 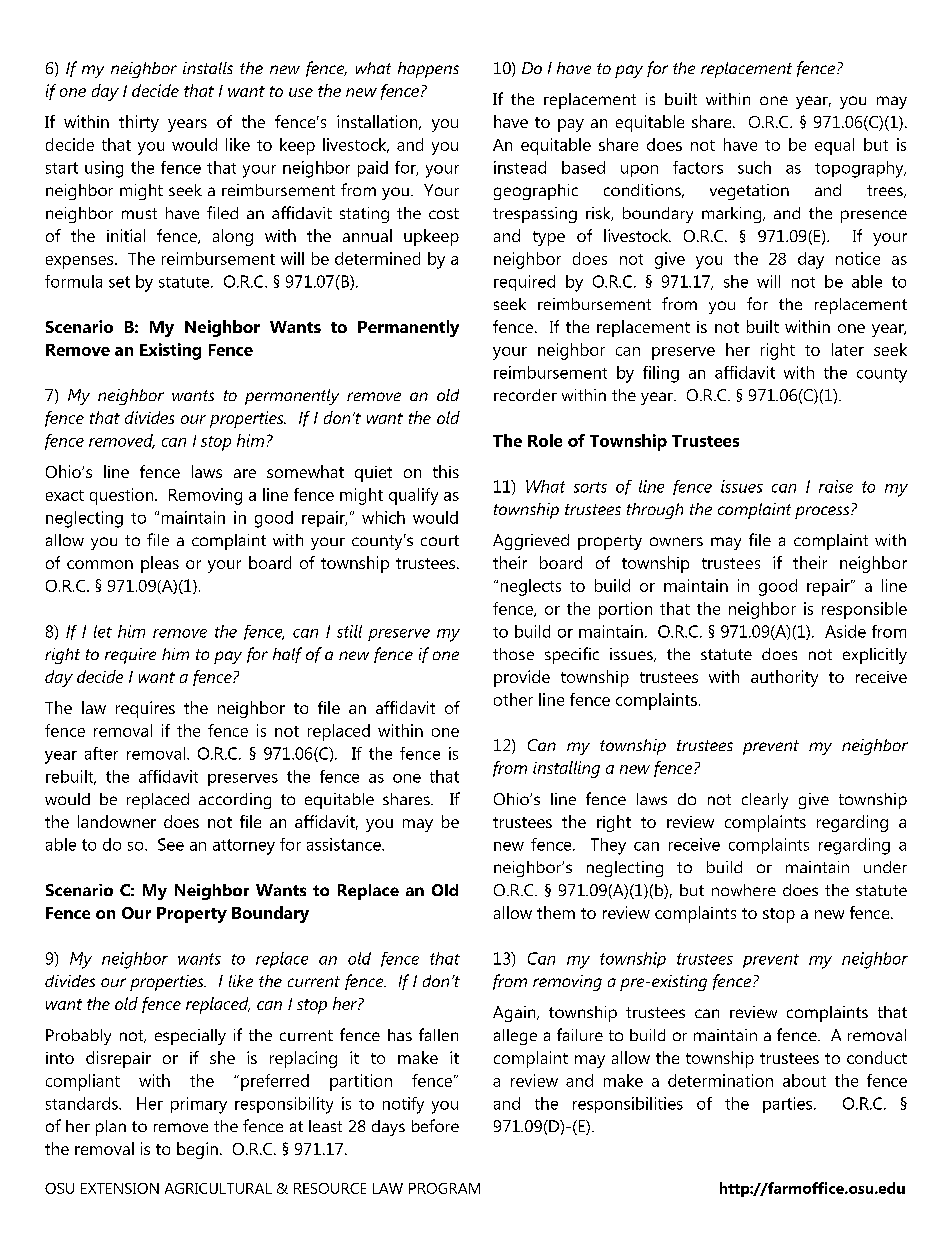 I want to click on parties, so click(x=787, y=1105).
